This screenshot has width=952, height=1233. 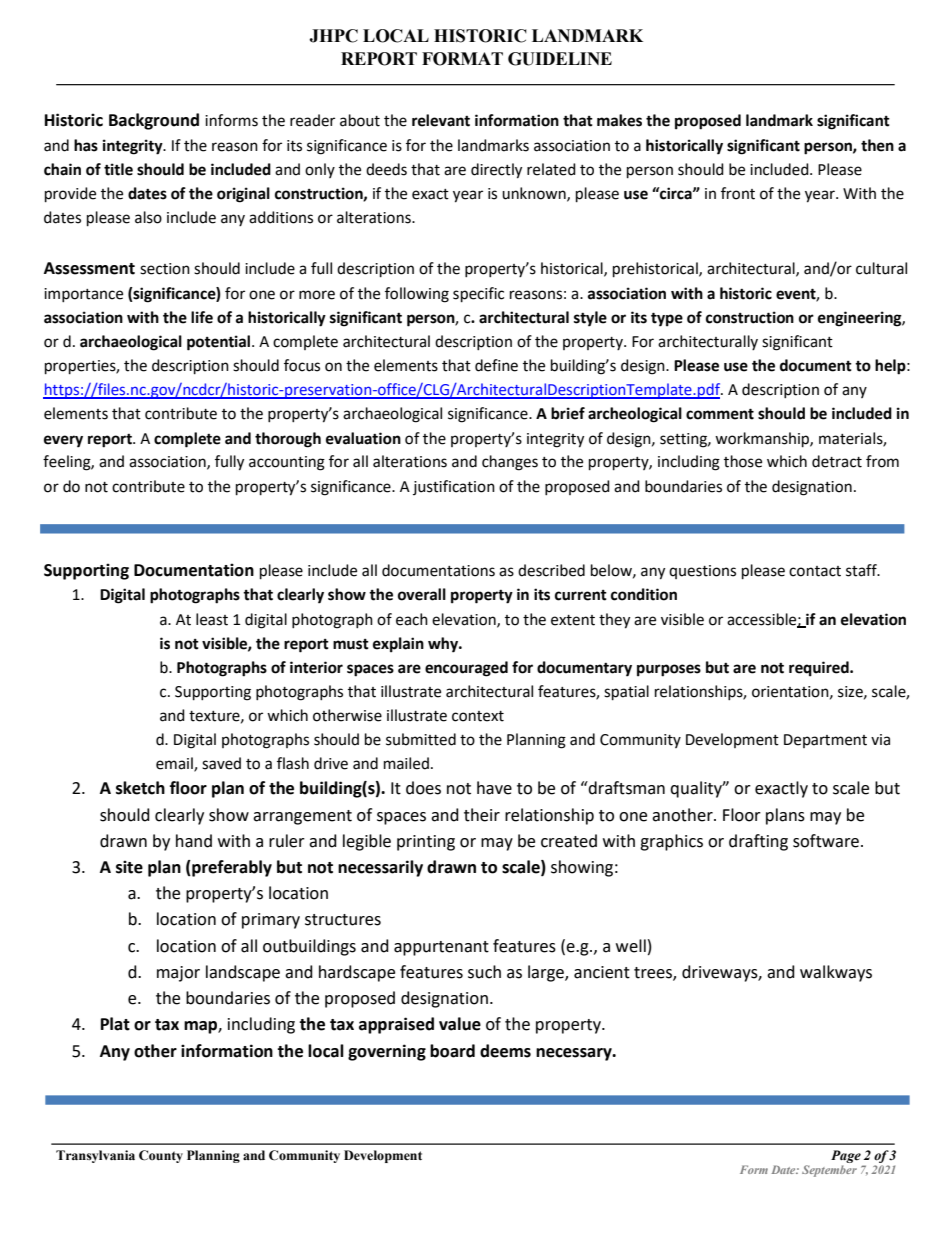 I want to click on then, so click(x=877, y=145).
